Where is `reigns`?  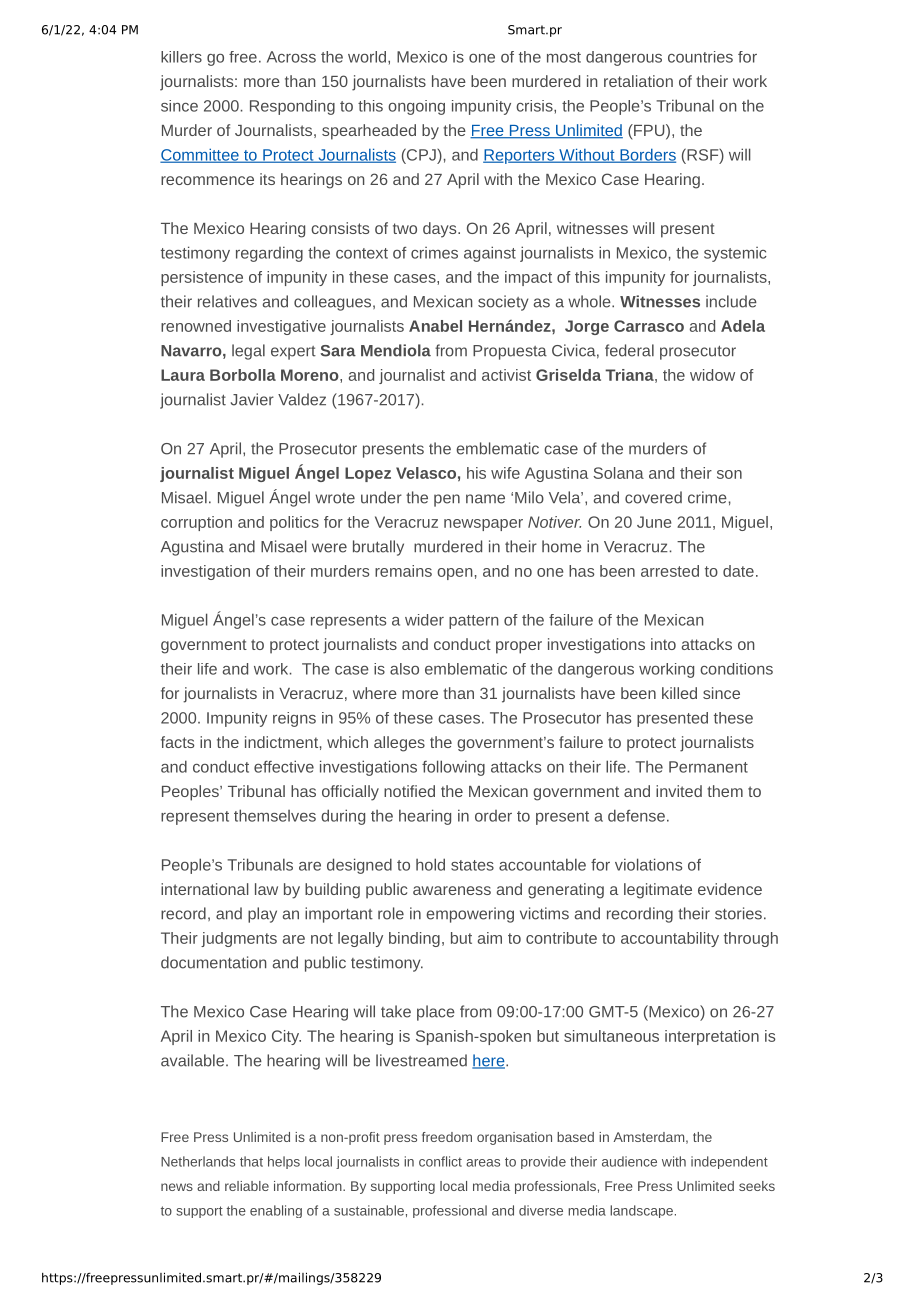
reigns is located at coordinates (294, 719).
